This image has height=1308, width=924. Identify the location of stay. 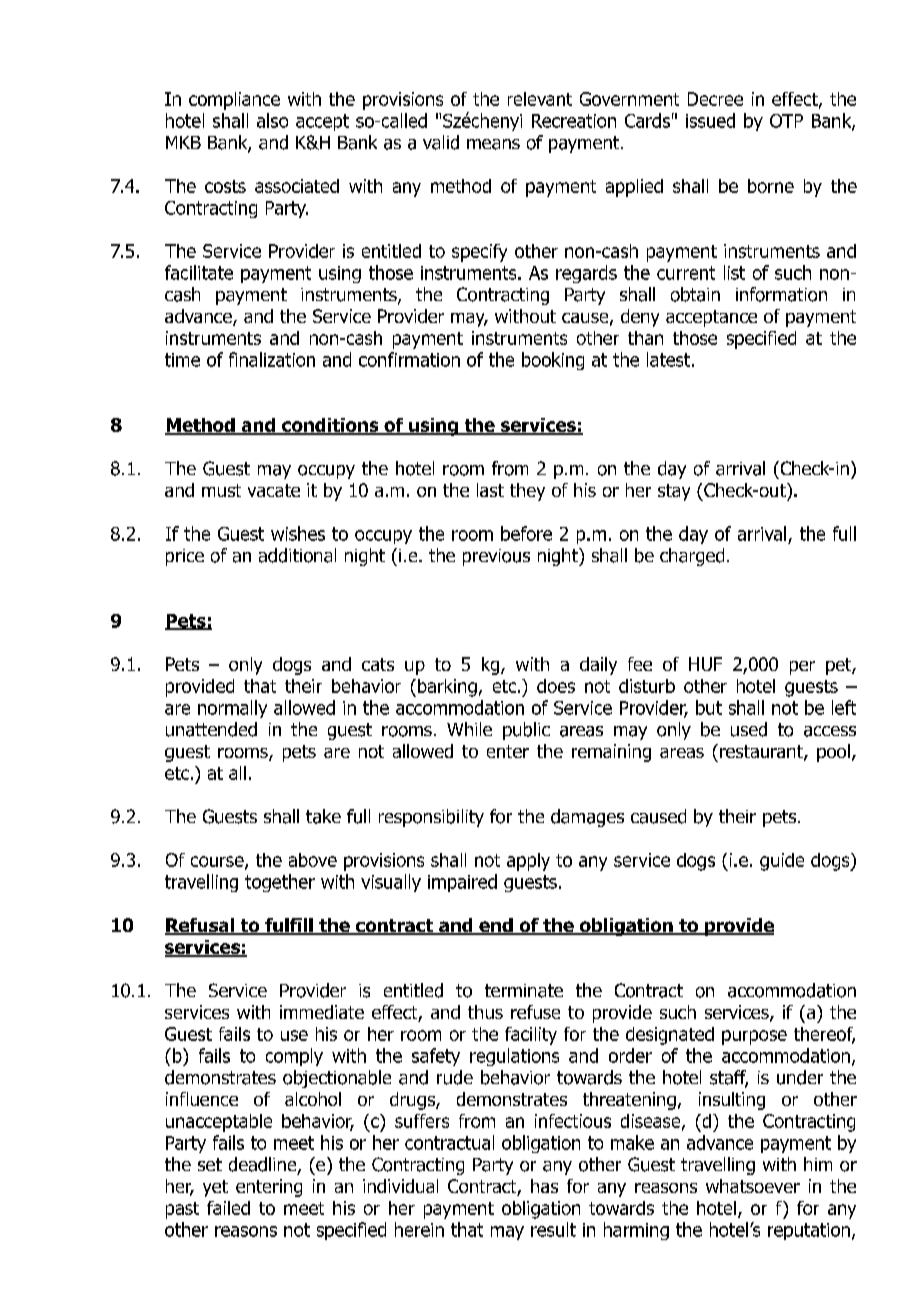
(674, 492).
